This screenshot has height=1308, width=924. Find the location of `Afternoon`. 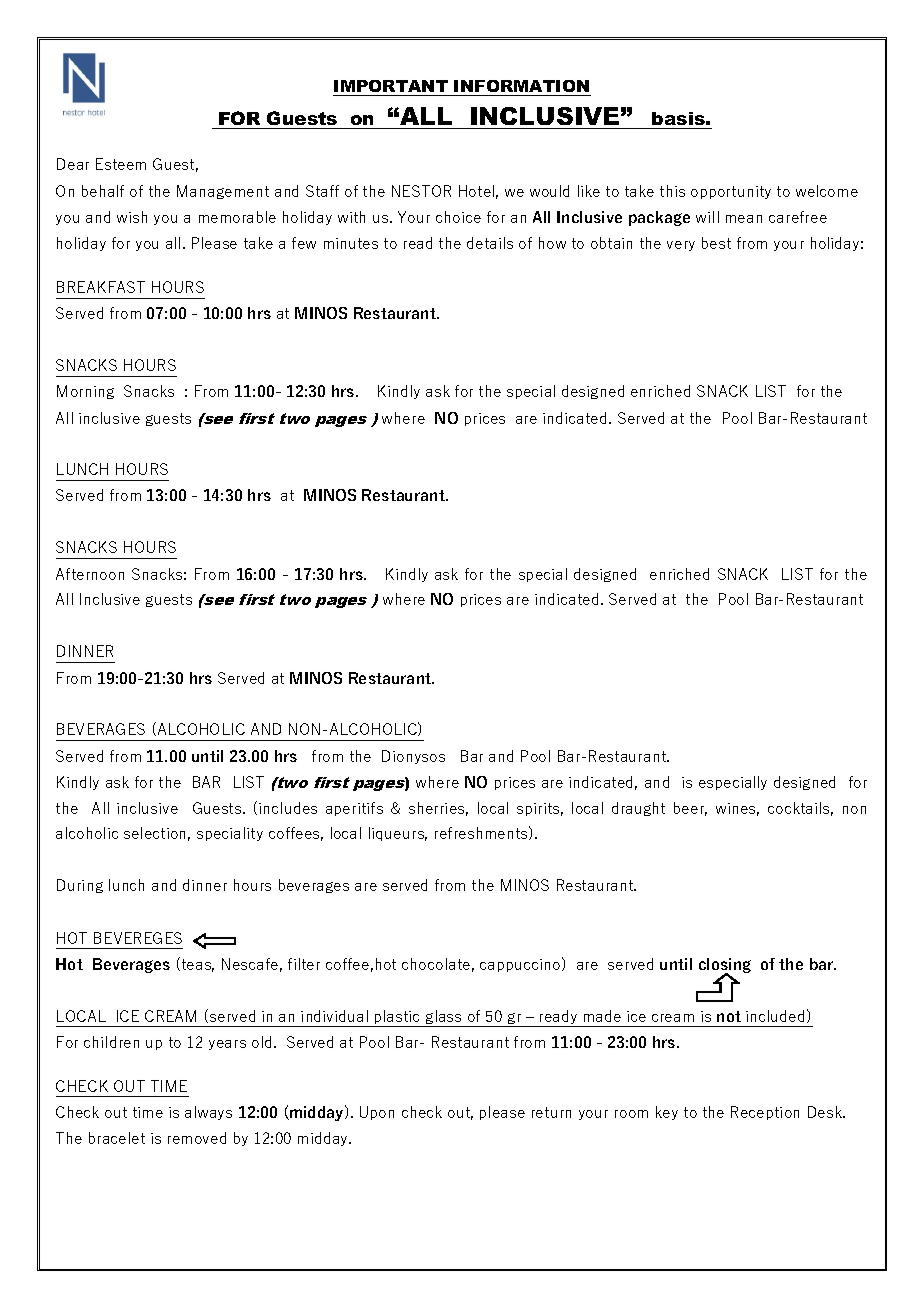

Afternoon is located at coordinates (90, 574).
